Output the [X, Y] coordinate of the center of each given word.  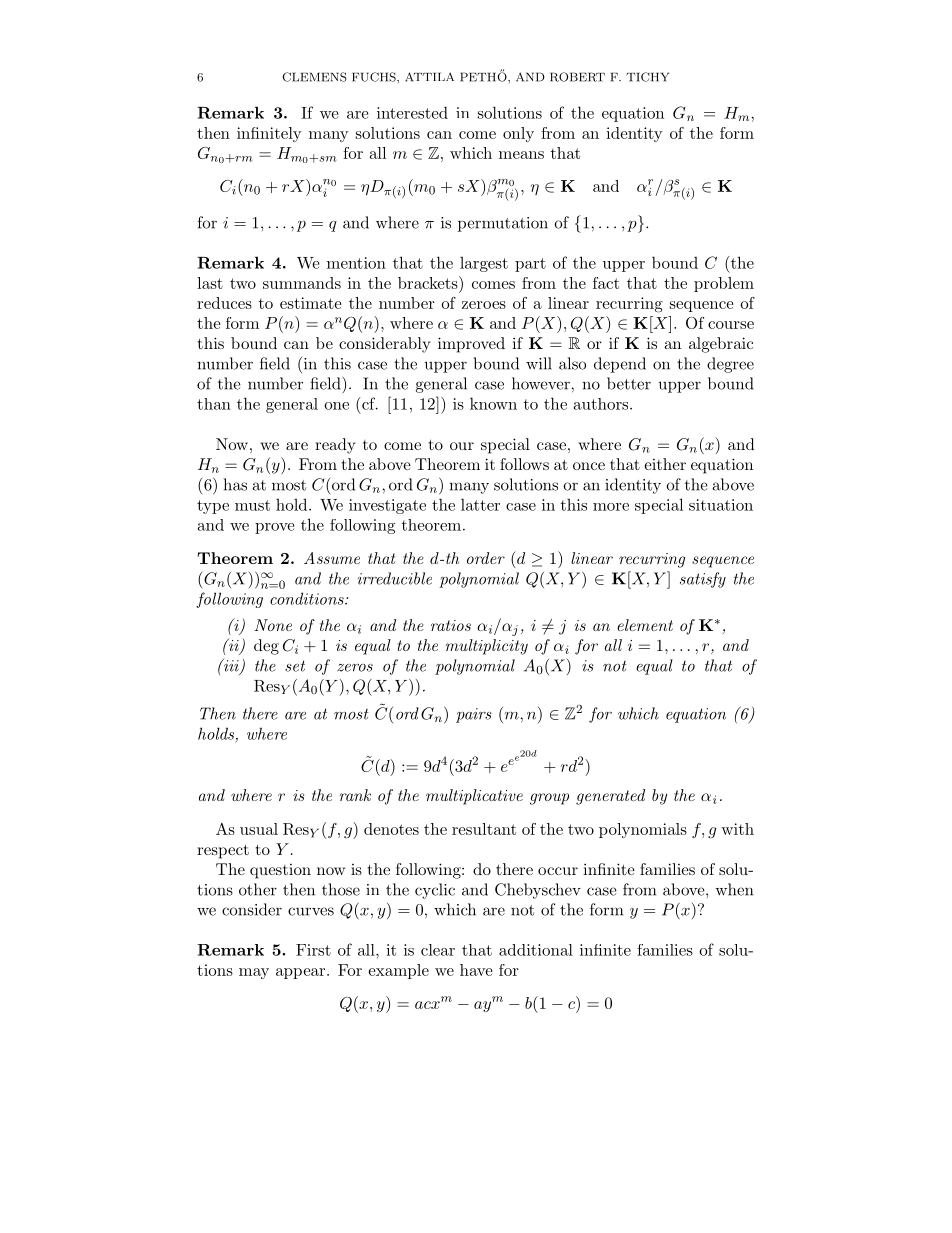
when [734, 889]
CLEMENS [315, 77]
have [476, 970]
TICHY [648, 77]
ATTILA [429, 77]
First [313, 950]
